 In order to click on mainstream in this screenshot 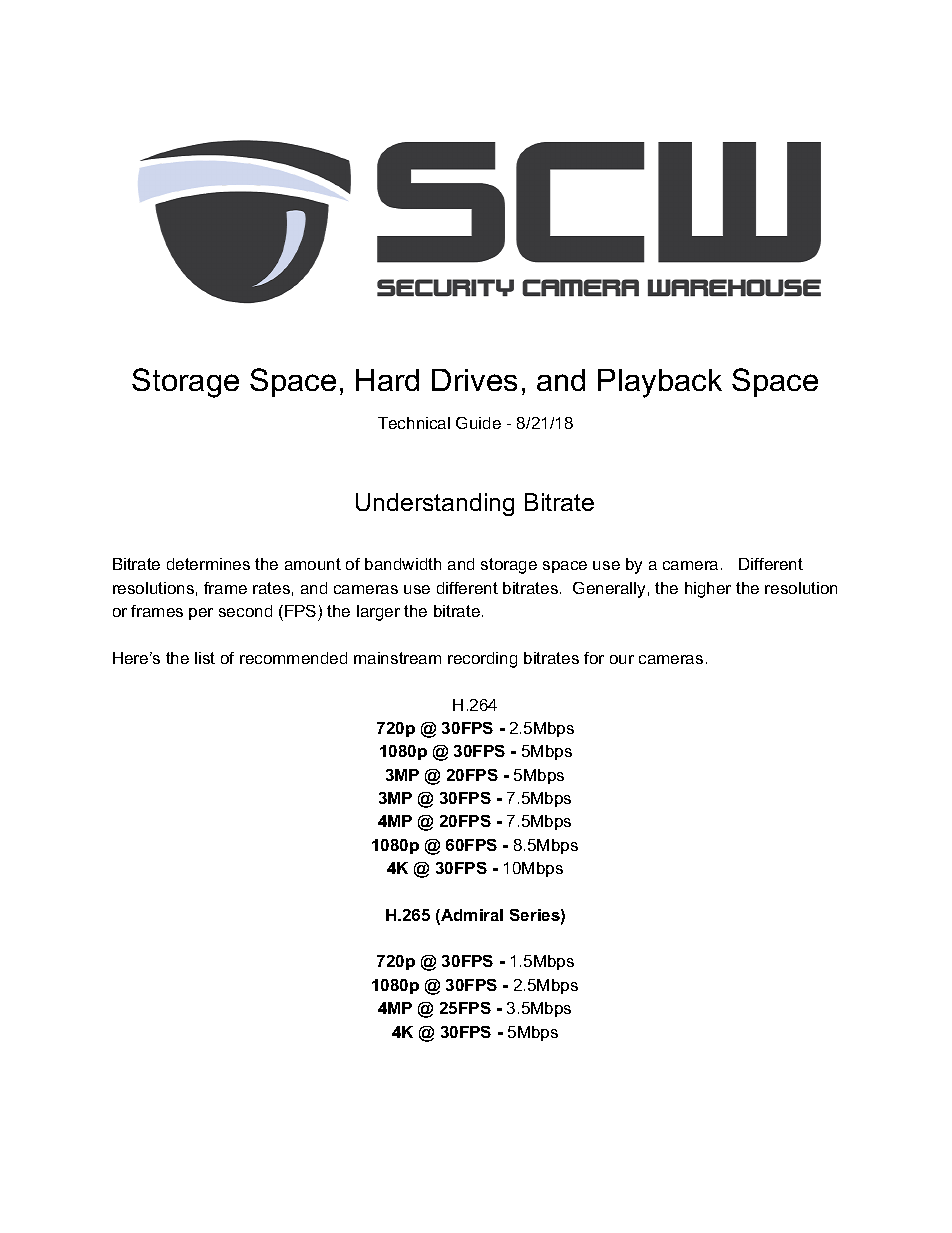, I will do `click(397, 658)`.
